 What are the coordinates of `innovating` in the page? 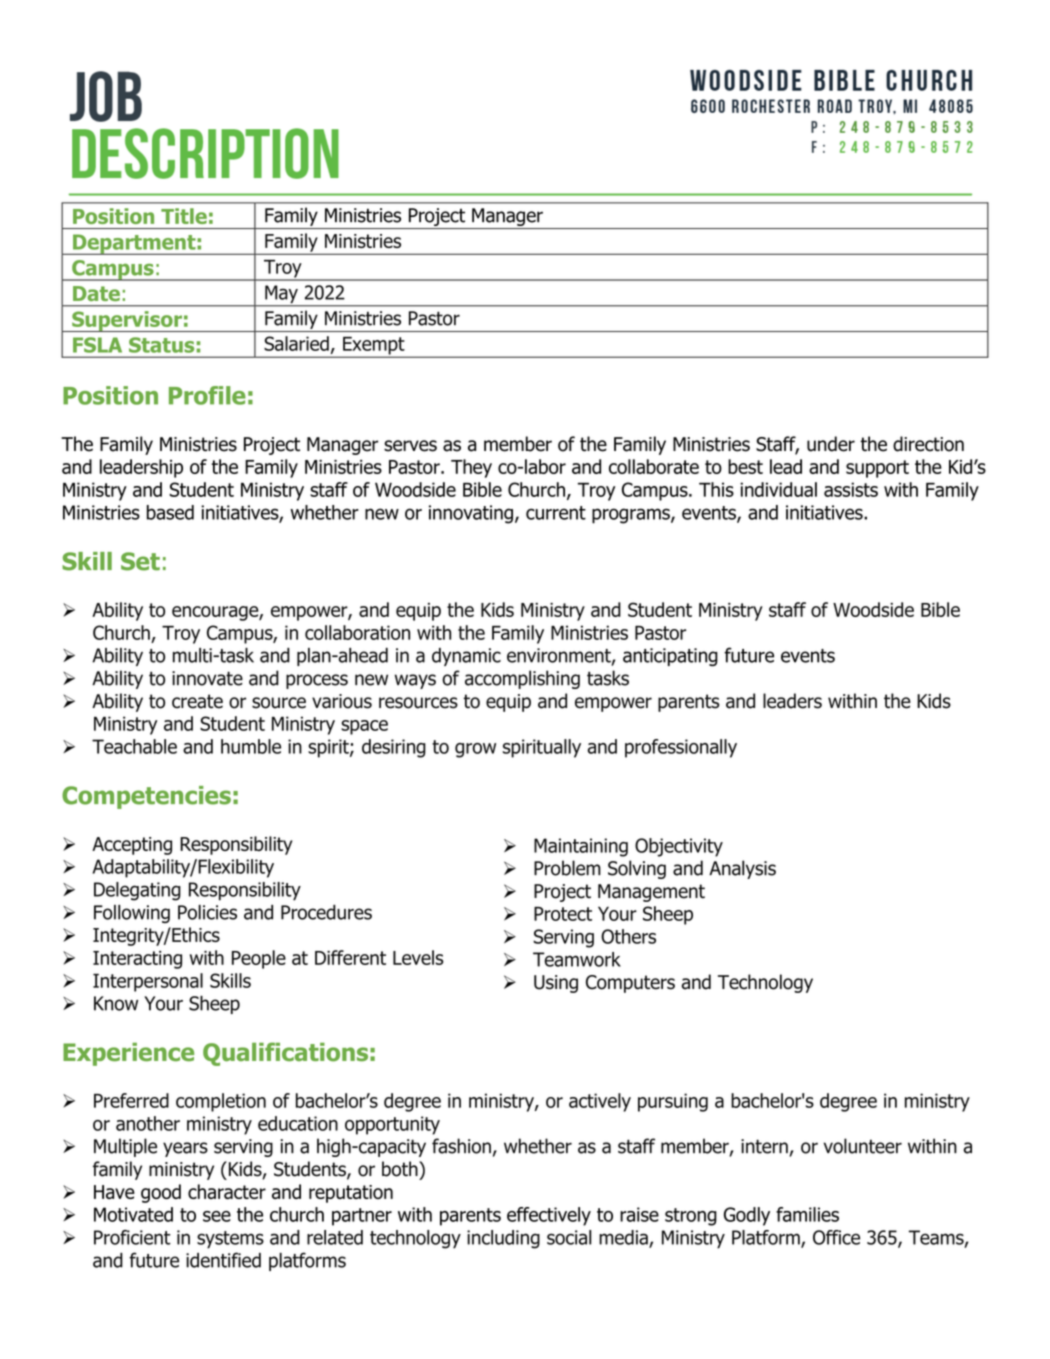 It's located at (471, 514).
